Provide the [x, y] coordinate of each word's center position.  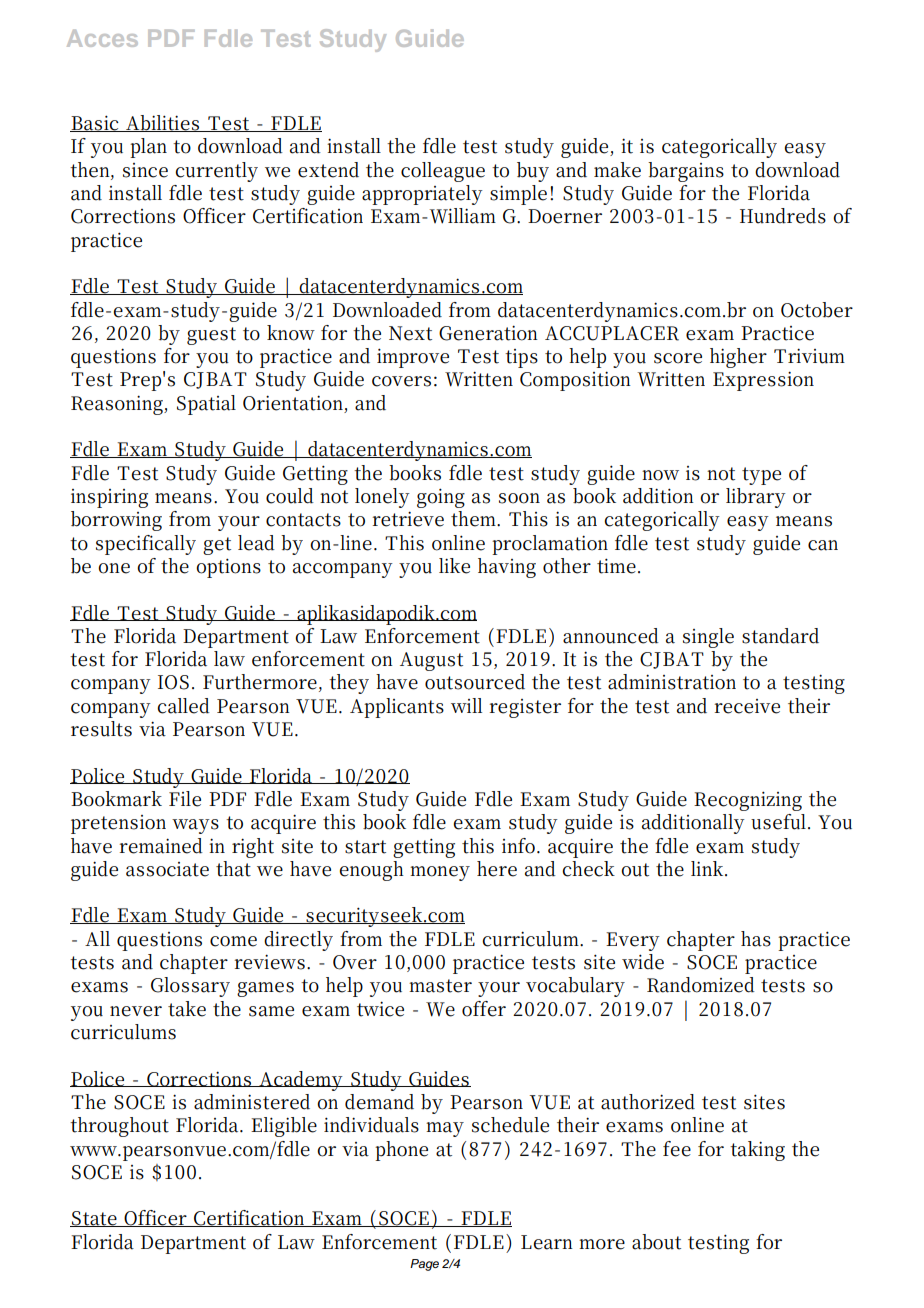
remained [161, 846]
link [708, 868]
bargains [686, 172]
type [761, 476]
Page [424, 1265]
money [440, 873]
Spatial [206, 405]
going [441, 498]
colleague [443, 172]
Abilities [162, 123]
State [94, 1219]
